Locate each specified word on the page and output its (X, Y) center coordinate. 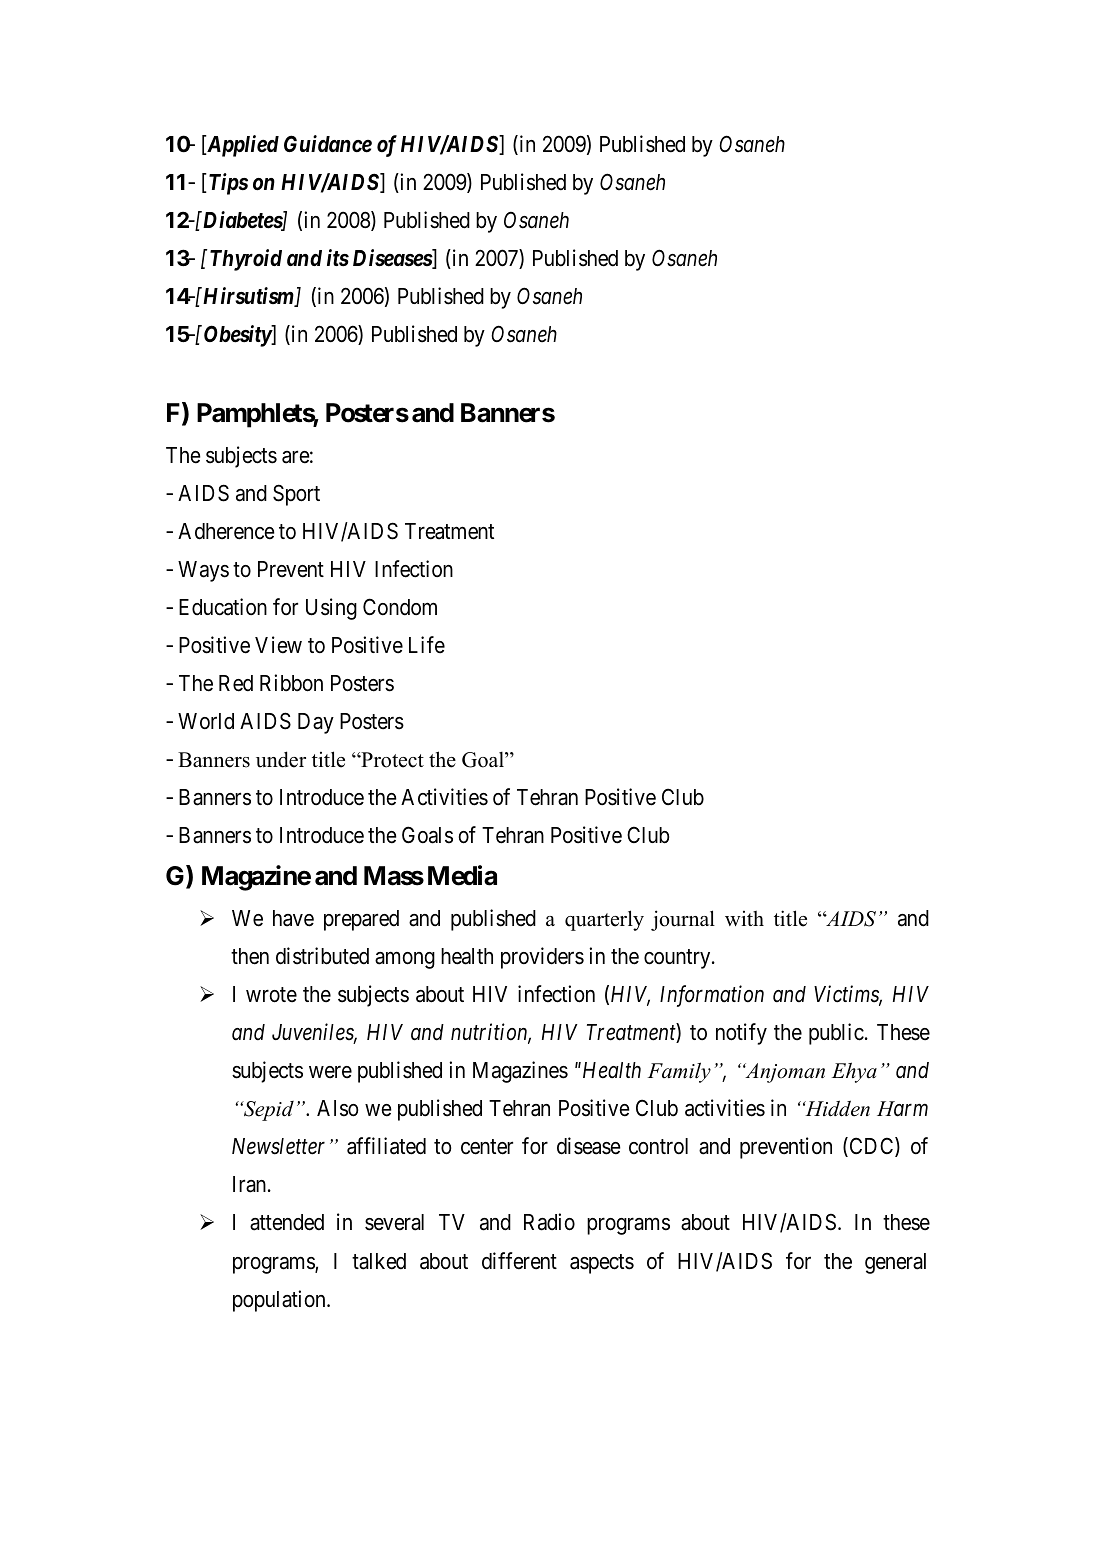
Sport (296, 495)
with (744, 918)
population (280, 1301)
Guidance (328, 144)
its (338, 257)
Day (316, 723)
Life (427, 645)
